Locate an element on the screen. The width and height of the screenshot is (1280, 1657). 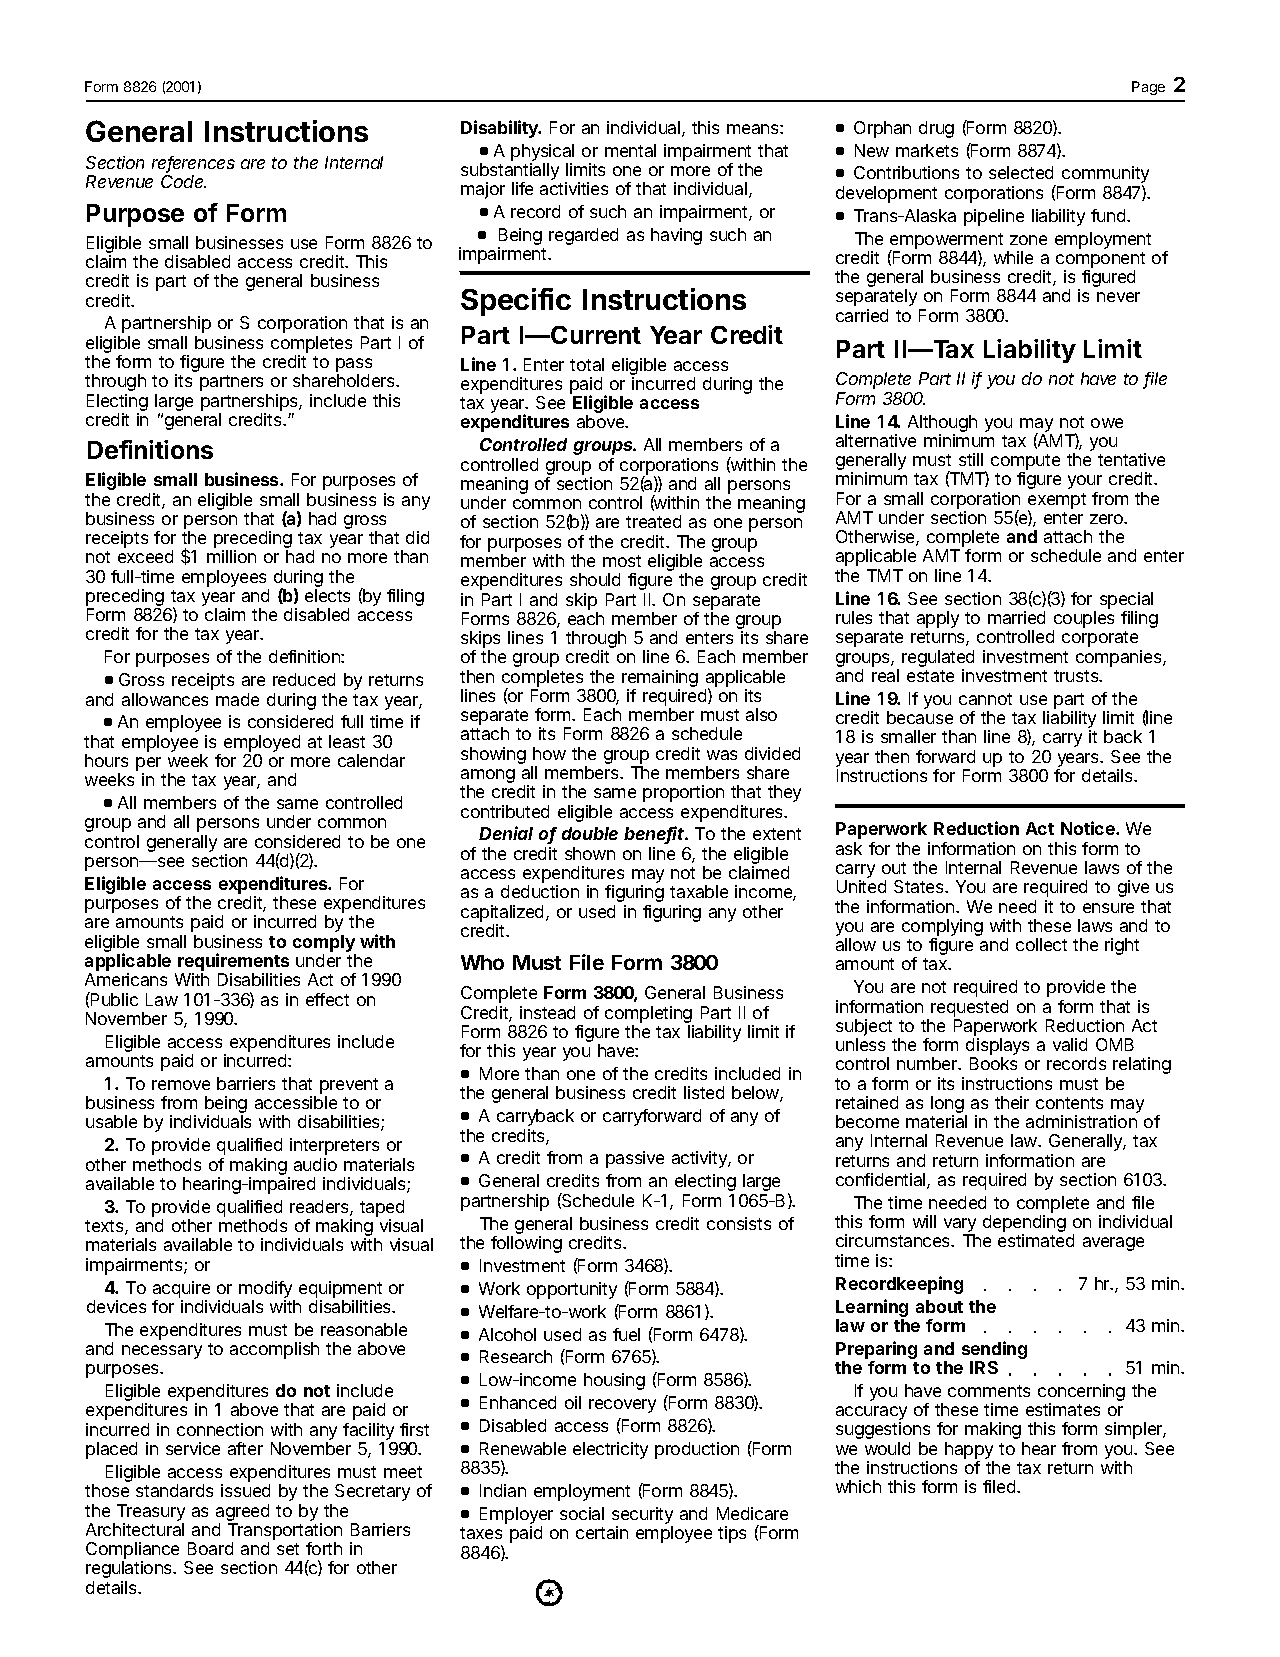
million is located at coordinates (231, 556).
